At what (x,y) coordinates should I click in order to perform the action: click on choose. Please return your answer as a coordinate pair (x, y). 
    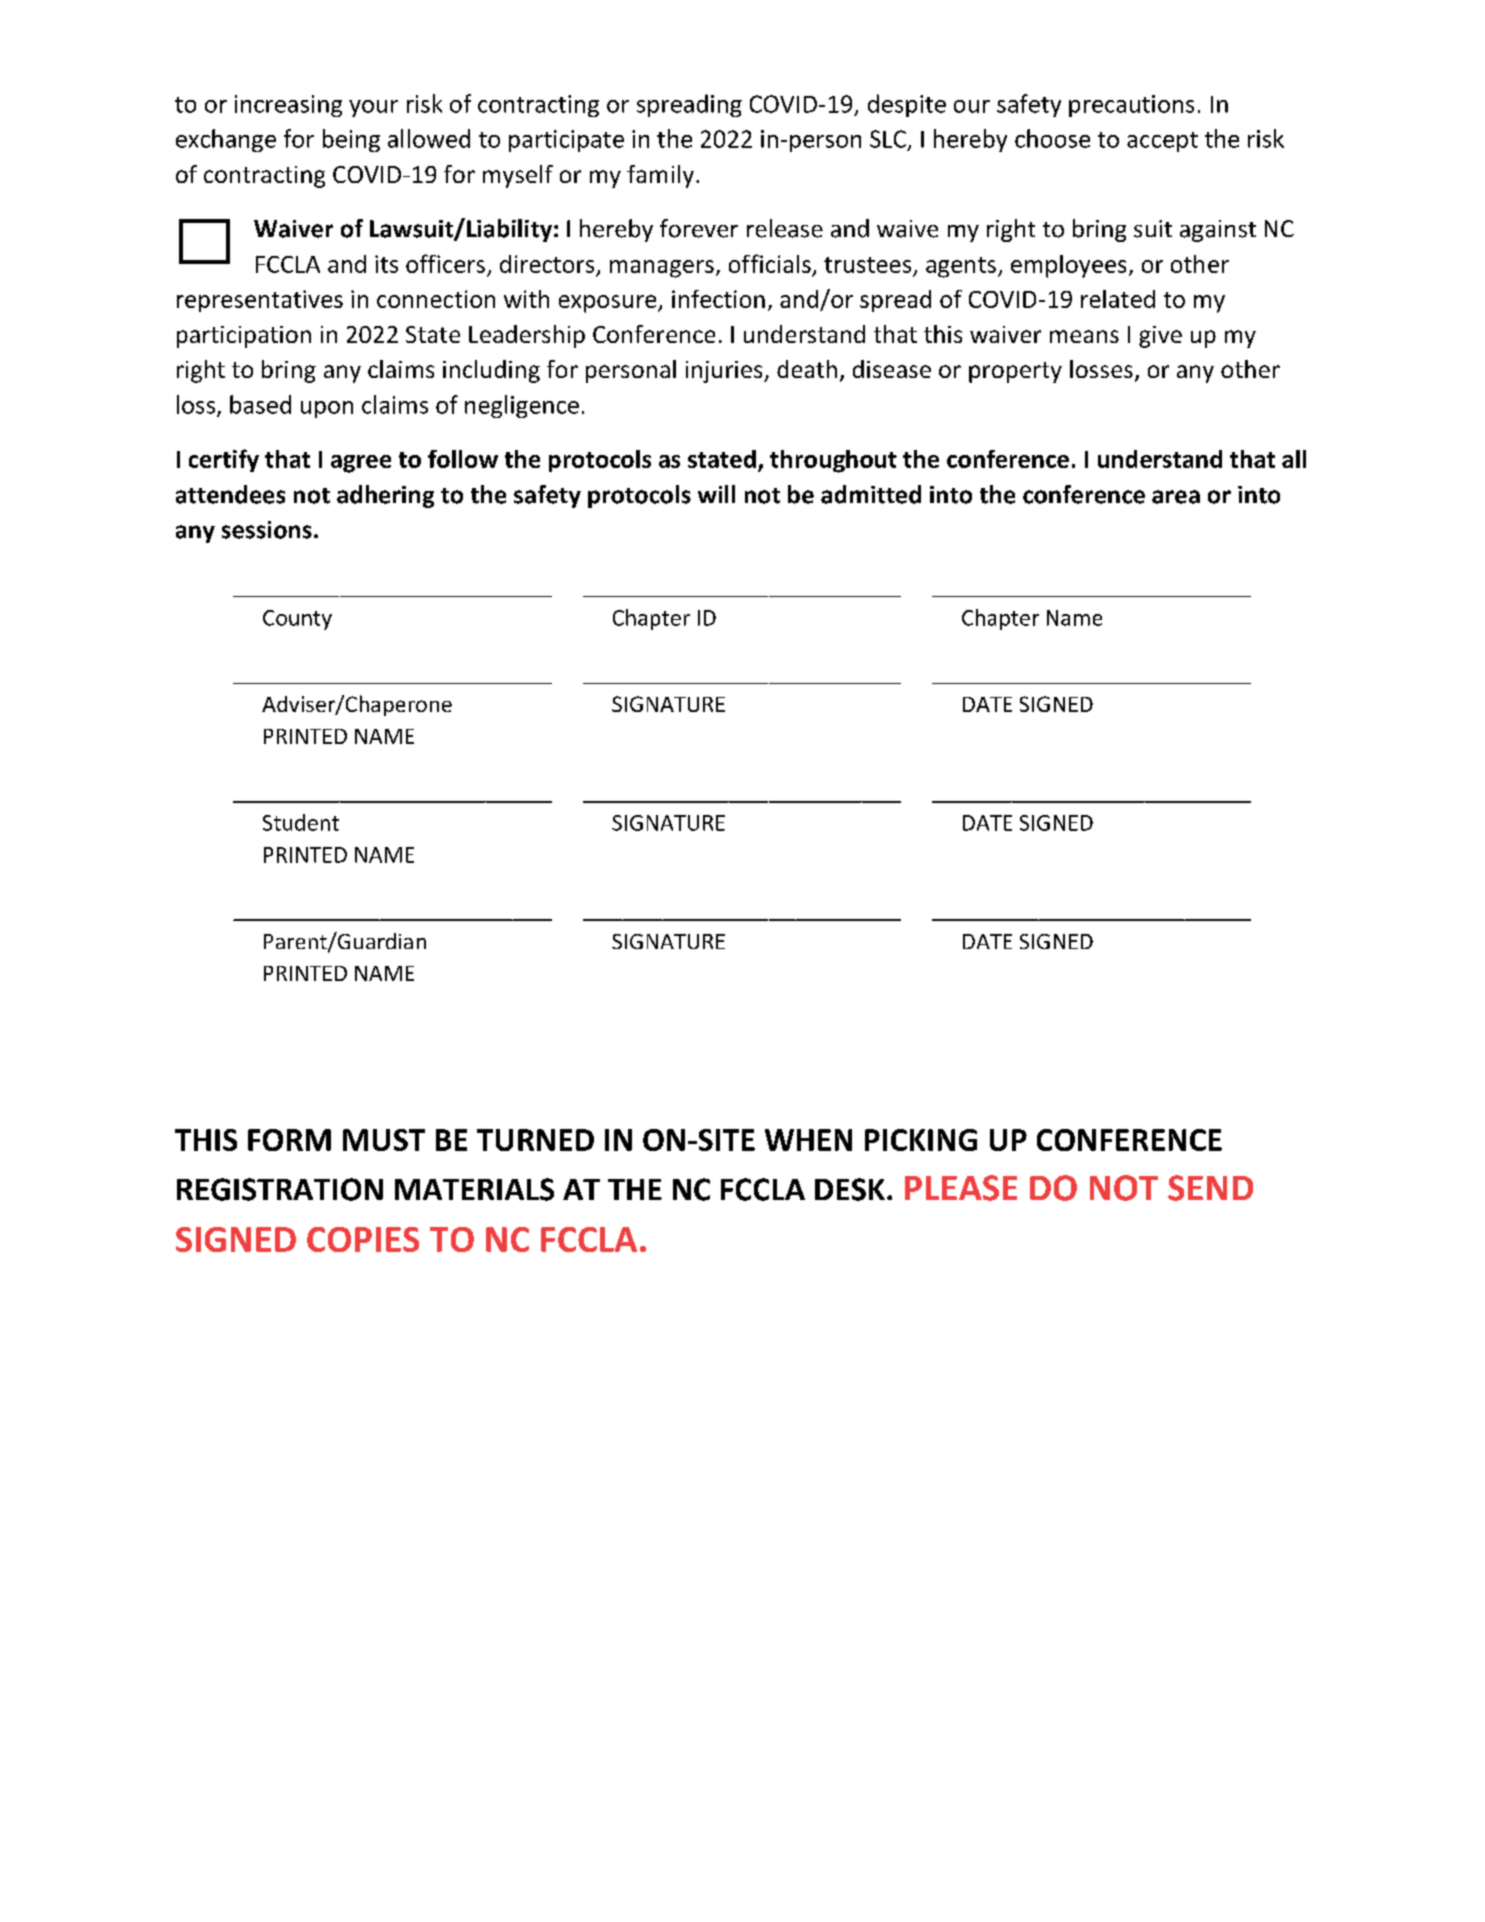
    Looking at the image, I should click on (1052, 138).
